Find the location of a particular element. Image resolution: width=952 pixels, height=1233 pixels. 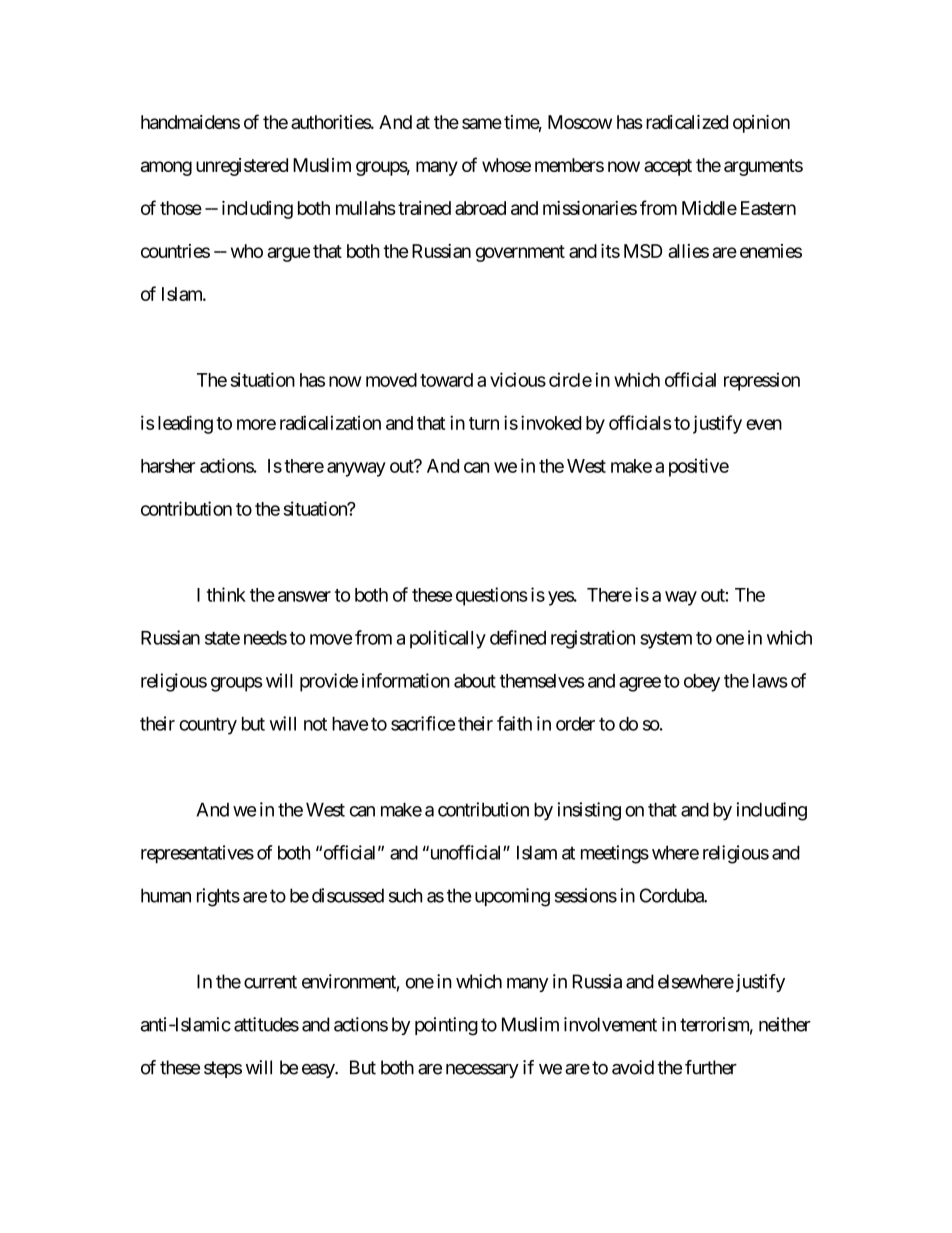

think is located at coordinates (226, 594).
